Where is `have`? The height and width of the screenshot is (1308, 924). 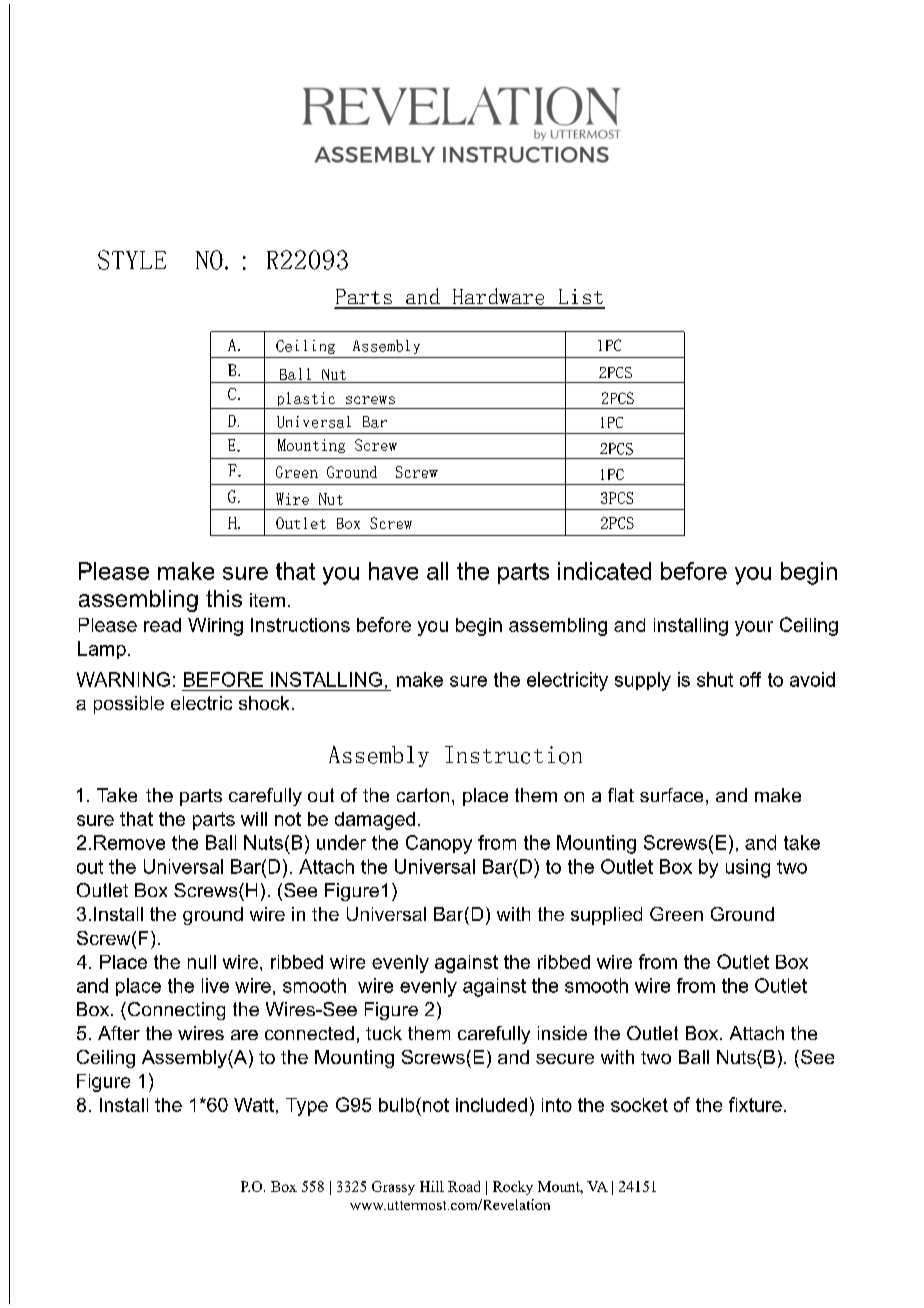
have is located at coordinates (393, 571).
